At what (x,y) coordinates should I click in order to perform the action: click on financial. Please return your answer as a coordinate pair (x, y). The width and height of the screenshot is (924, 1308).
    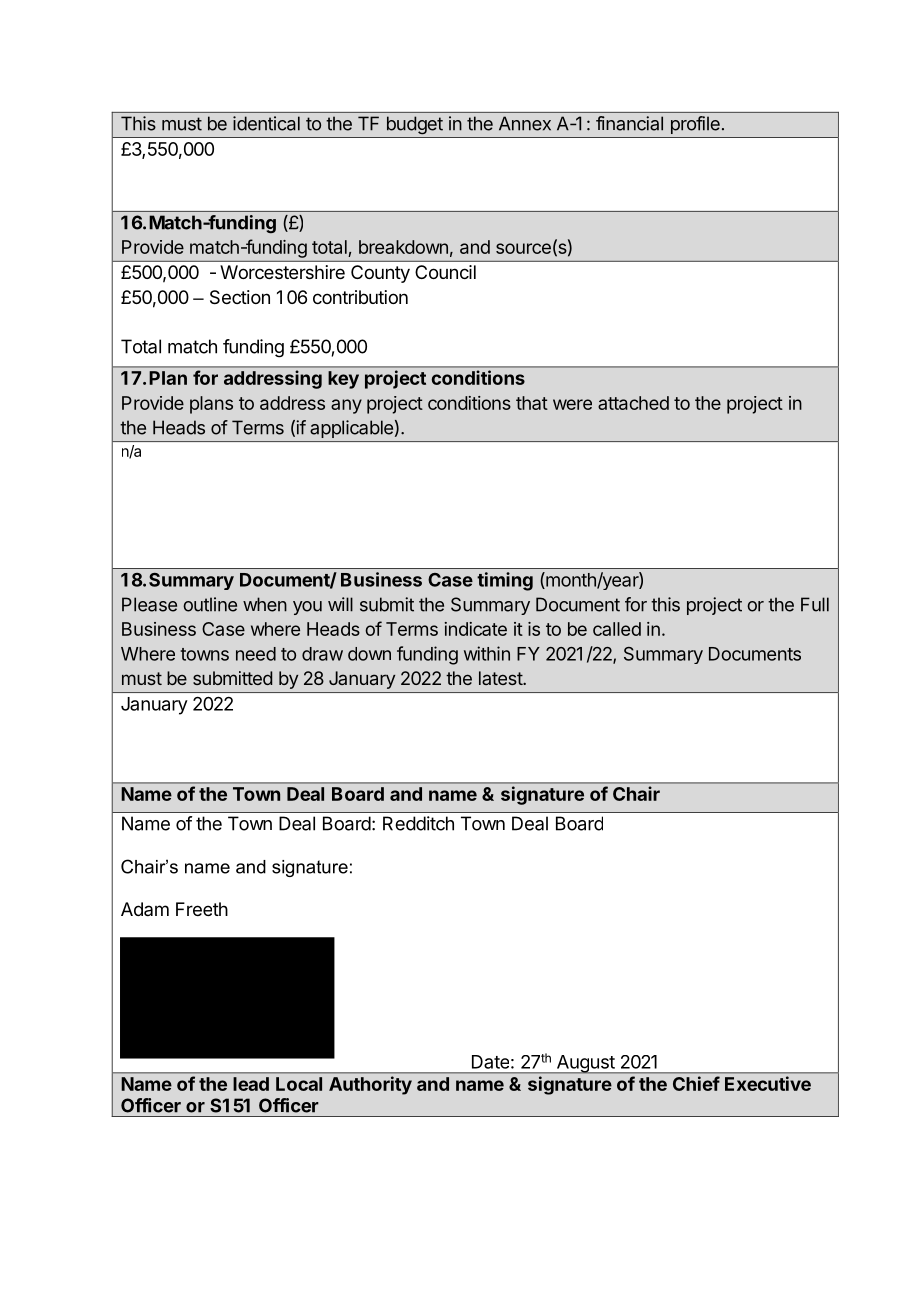
    Looking at the image, I should click on (629, 123).
